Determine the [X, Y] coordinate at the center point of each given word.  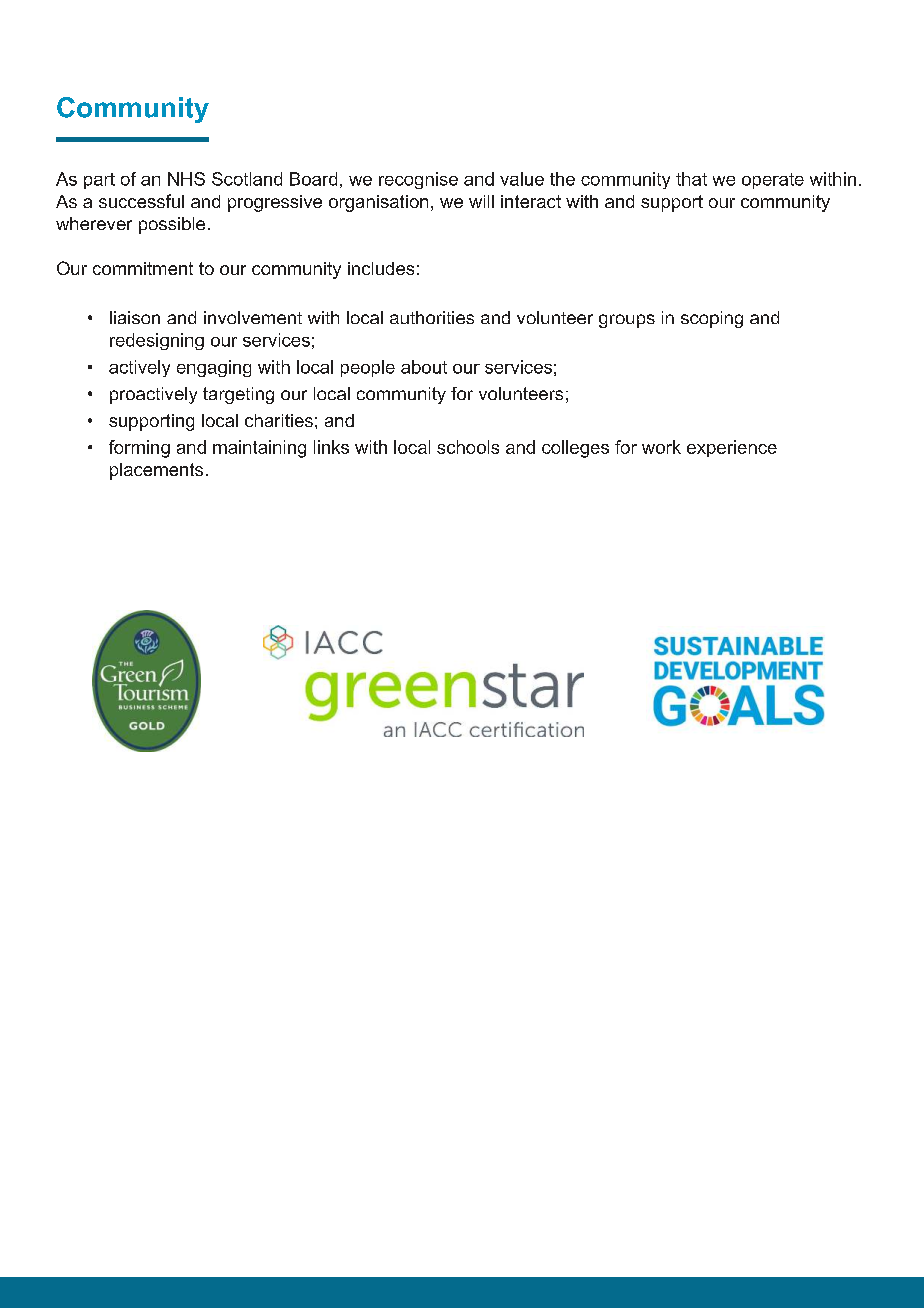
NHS [186, 179]
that [691, 179]
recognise [418, 180]
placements [156, 471]
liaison [135, 317]
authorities [432, 317]
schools [468, 447]
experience [732, 448]
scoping [712, 319]
